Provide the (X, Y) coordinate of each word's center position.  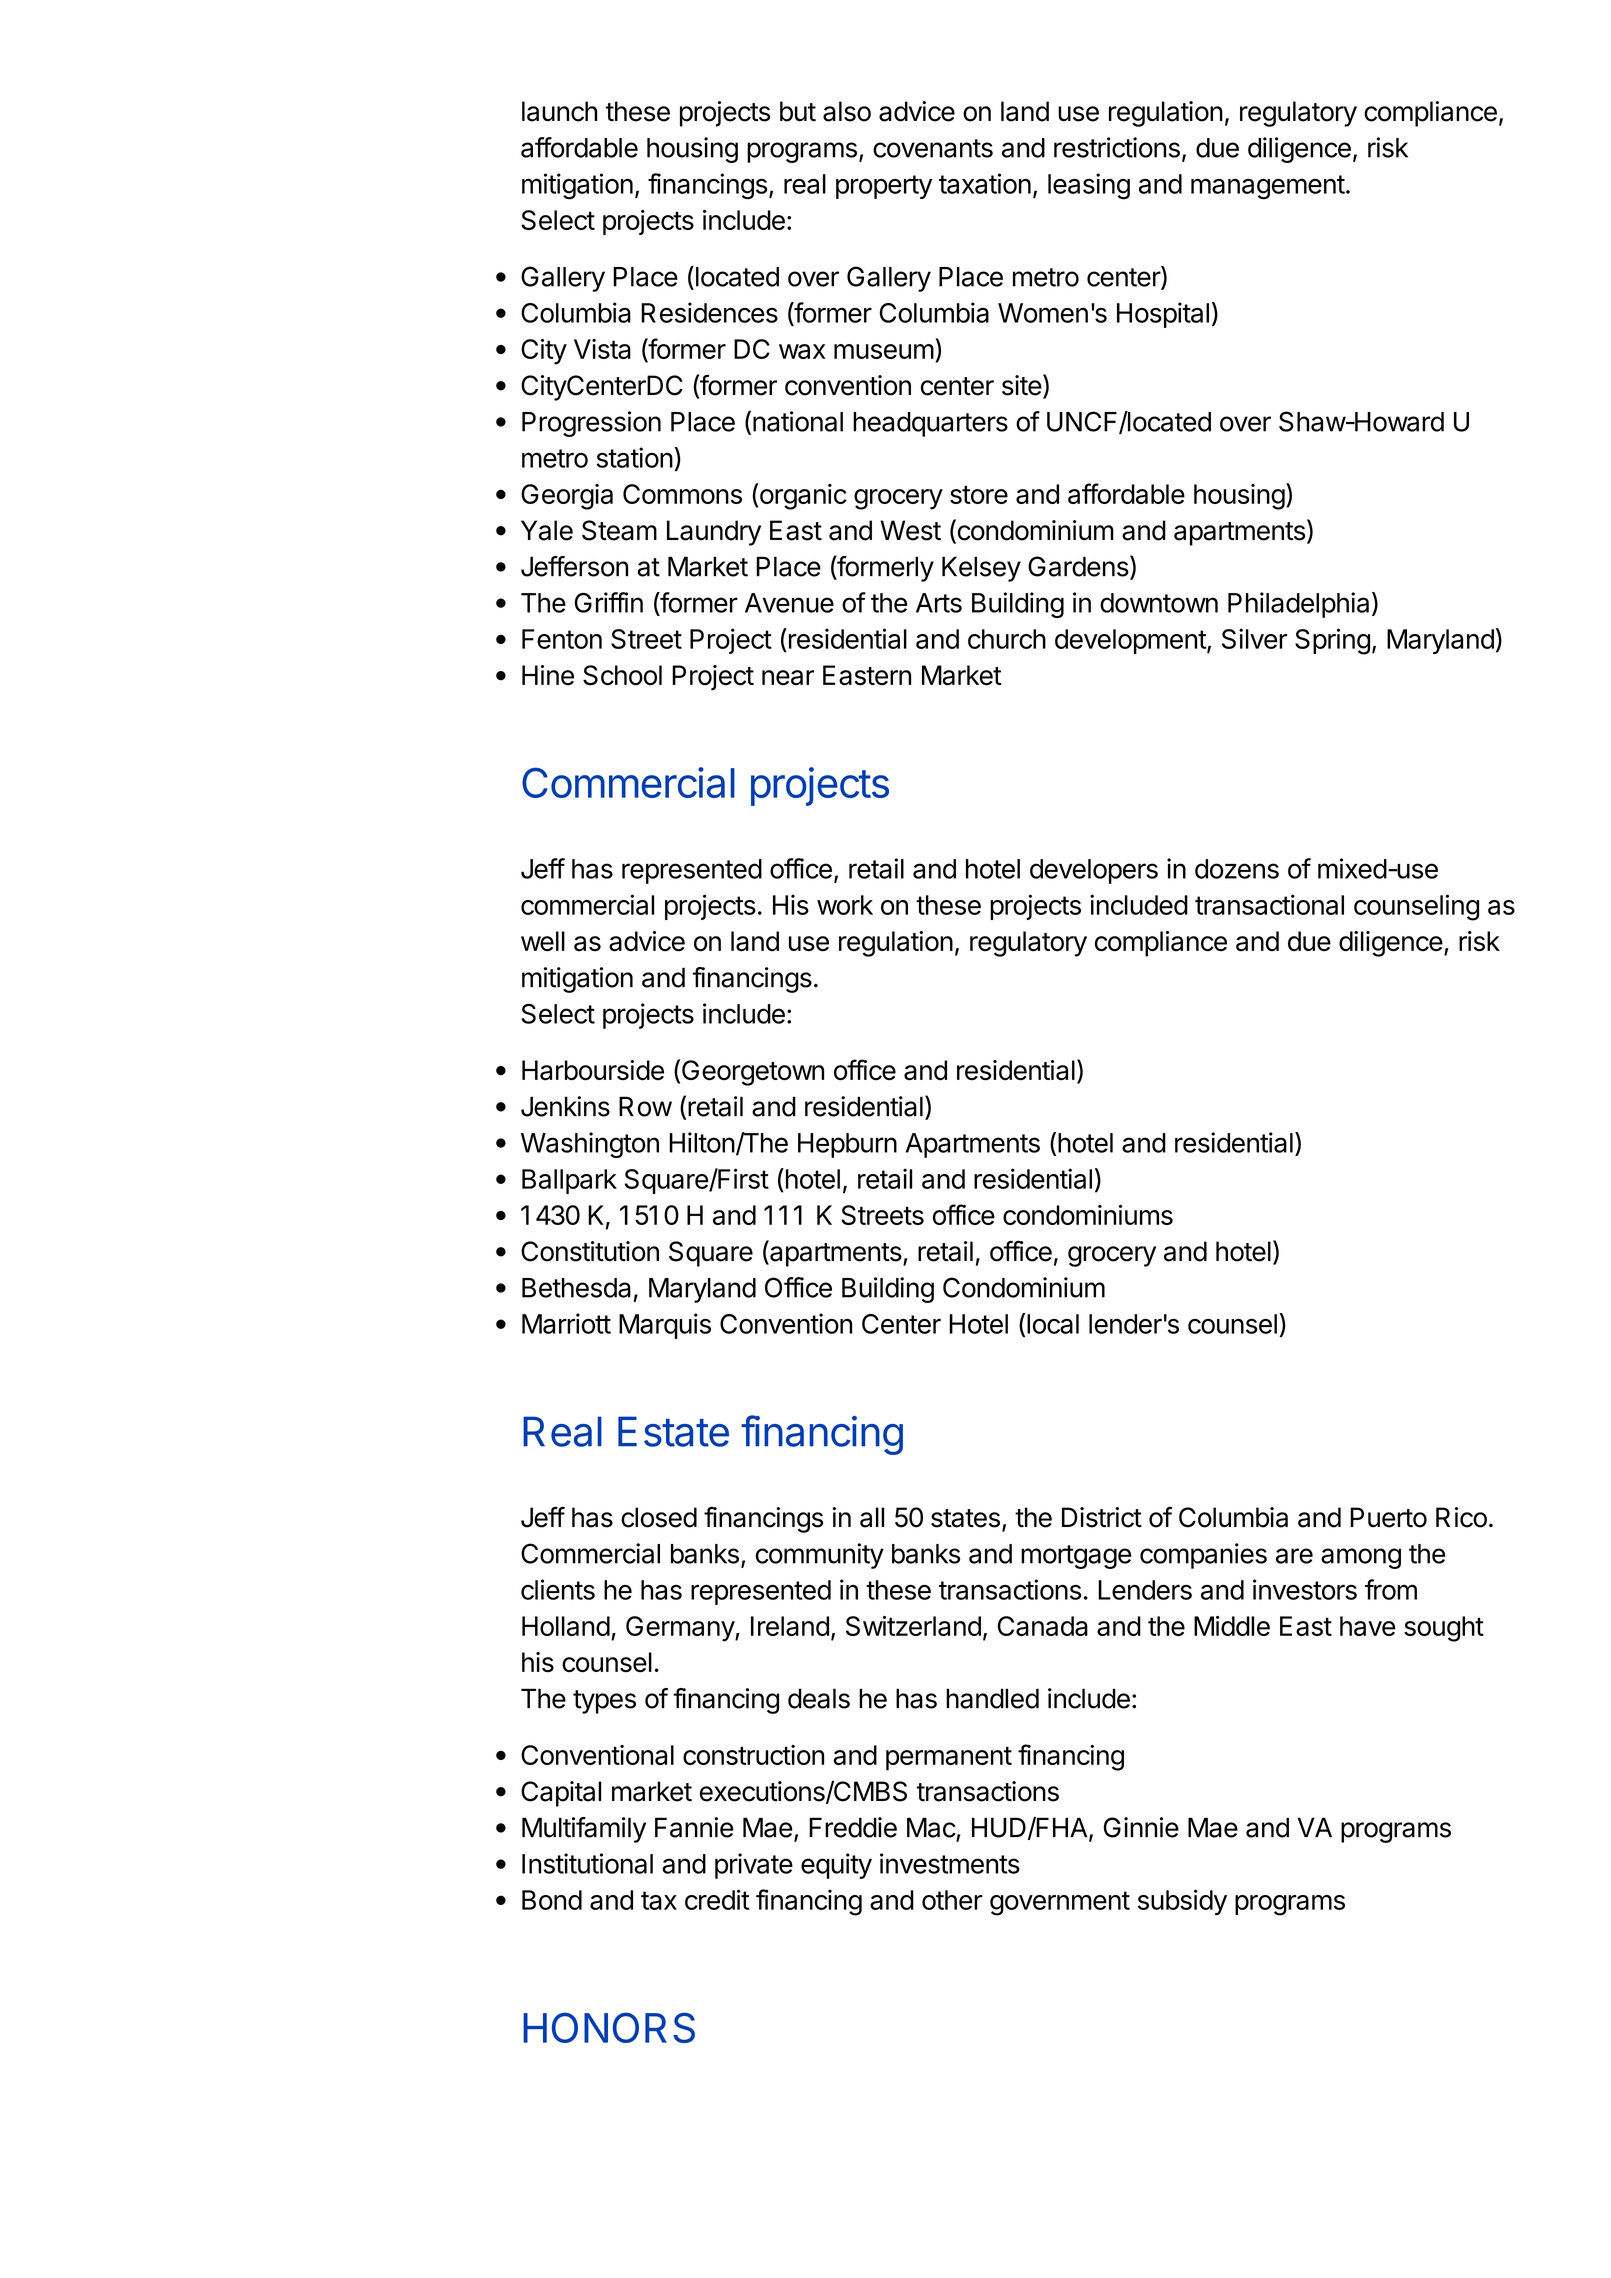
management (1268, 187)
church (1007, 639)
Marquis (665, 1326)
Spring (1332, 641)
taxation (985, 183)
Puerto (1388, 1517)
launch (559, 111)
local (1053, 1324)
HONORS (609, 2027)
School (622, 675)
